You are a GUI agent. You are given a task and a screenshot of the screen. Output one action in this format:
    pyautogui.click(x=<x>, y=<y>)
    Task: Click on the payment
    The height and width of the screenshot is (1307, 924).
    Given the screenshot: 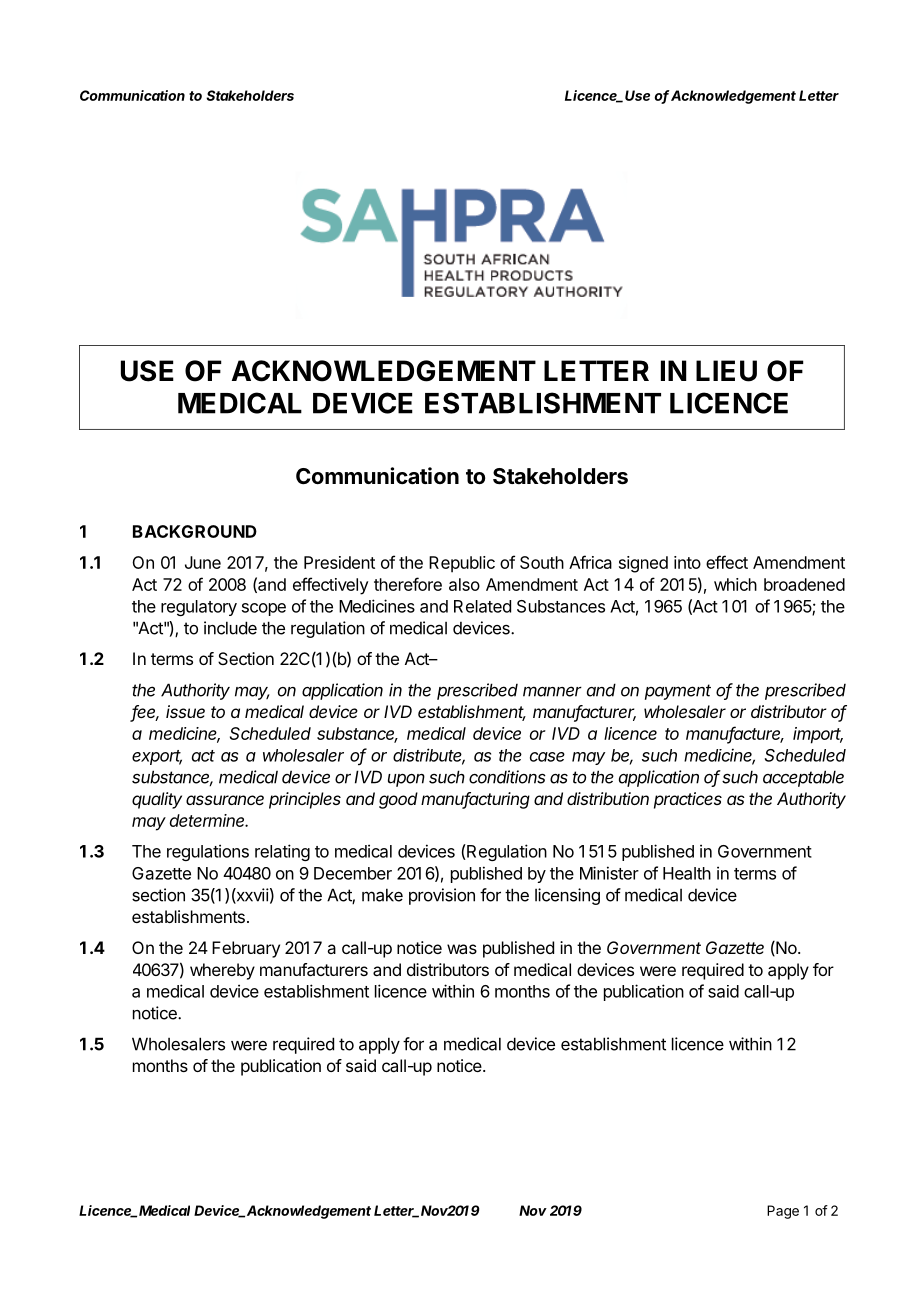 What is the action you would take?
    pyautogui.click(x=678, y=692)
